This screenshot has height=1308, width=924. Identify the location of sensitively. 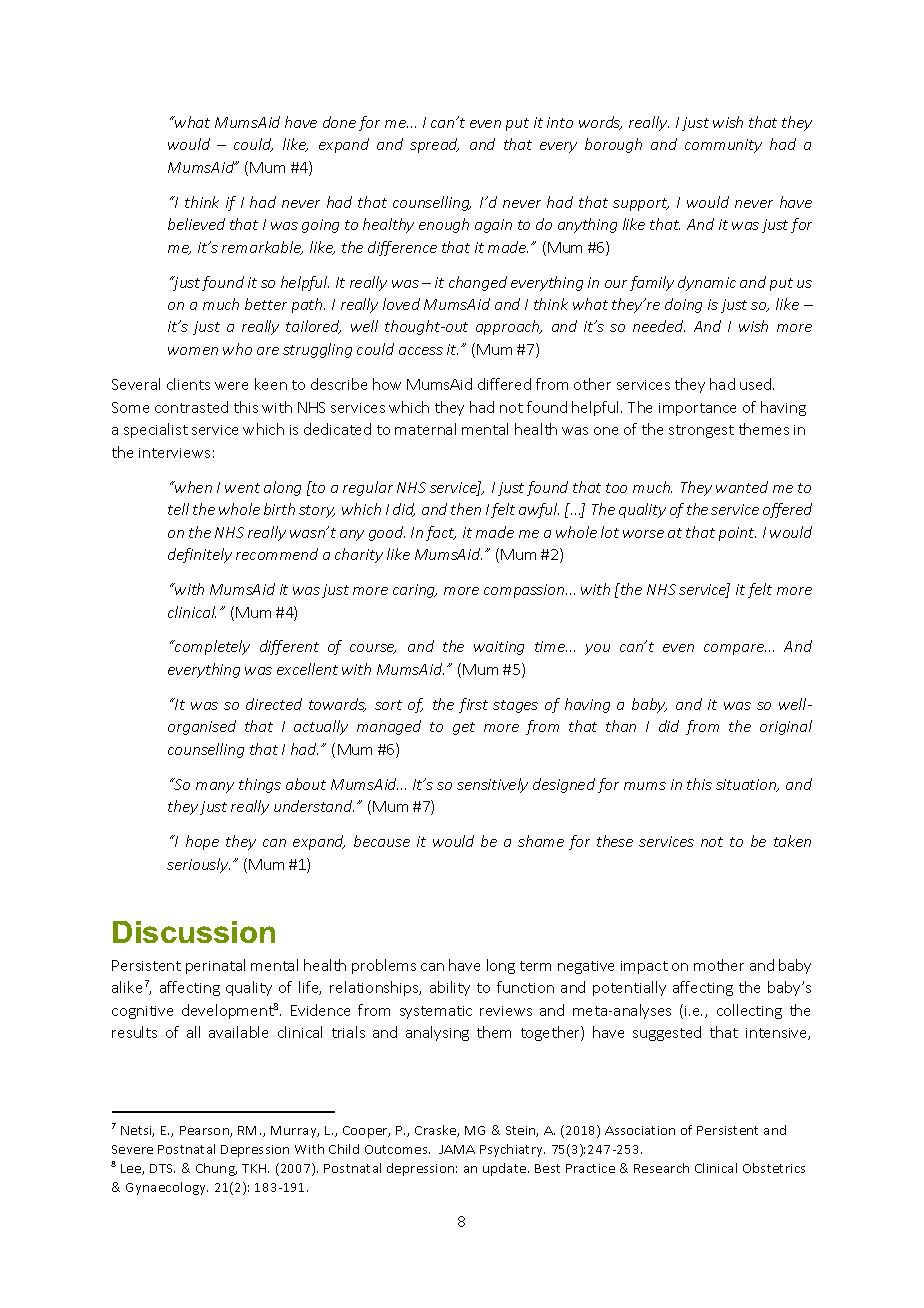
(492, 785).
